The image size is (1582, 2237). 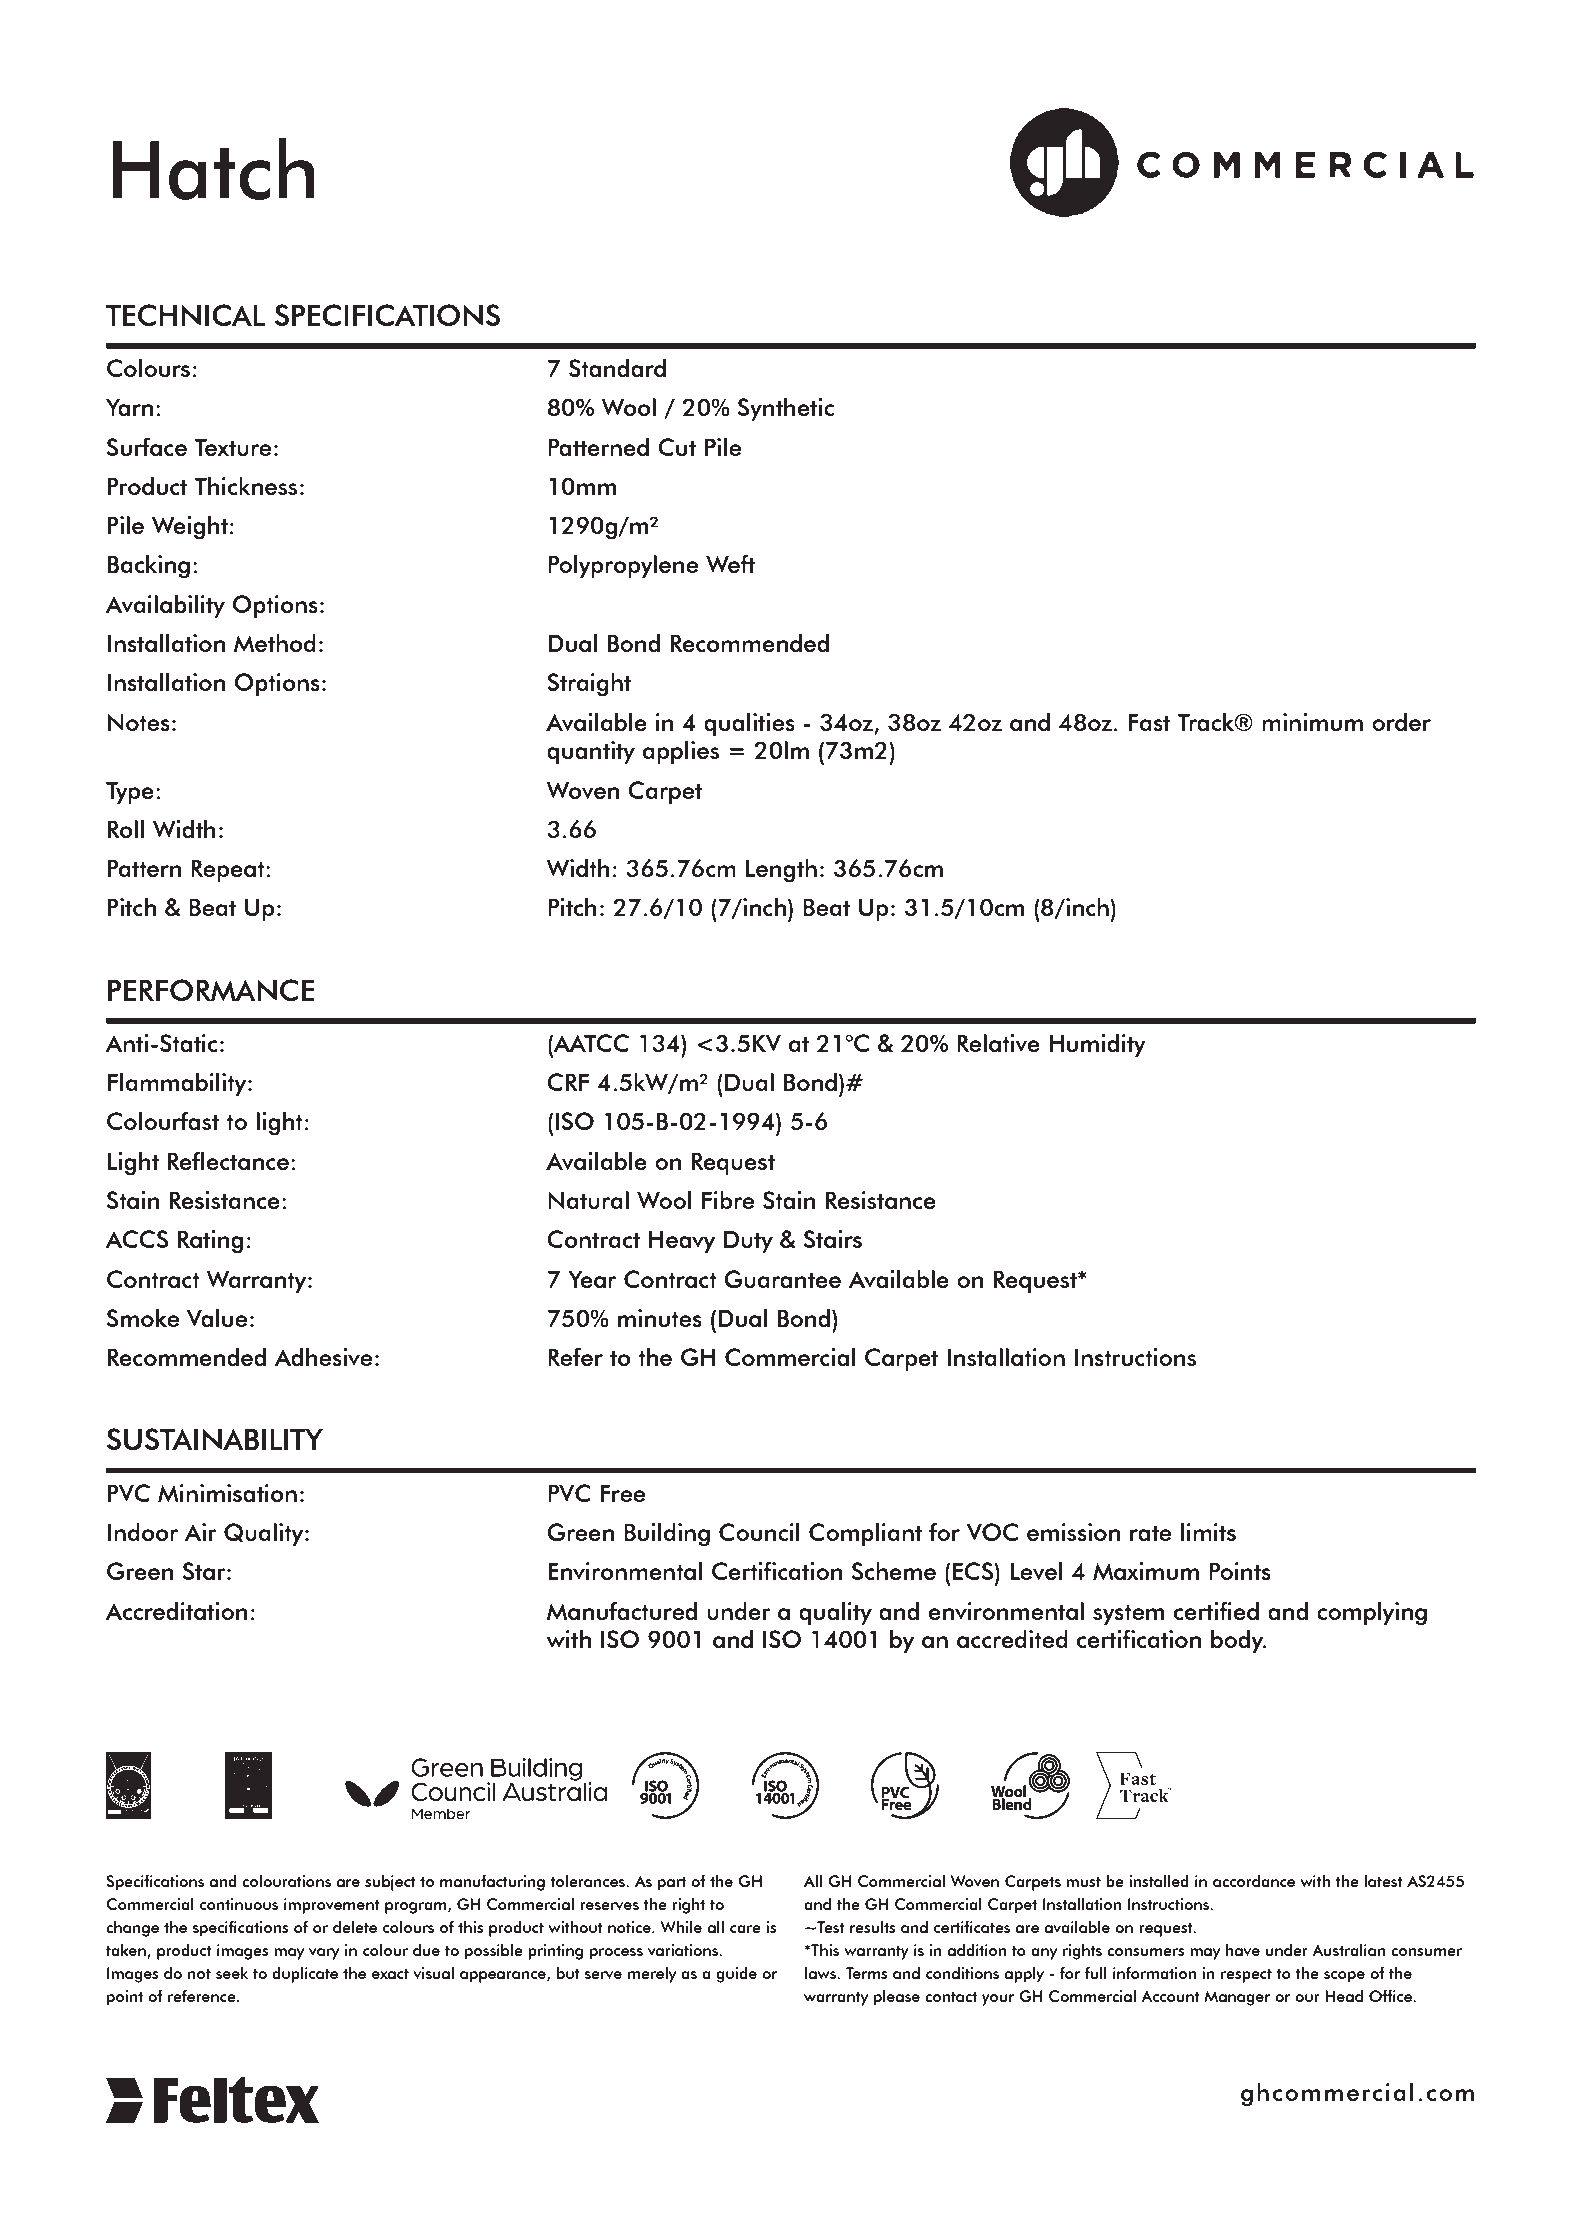 I want to click on Standard, so click(x=617, y=368).
